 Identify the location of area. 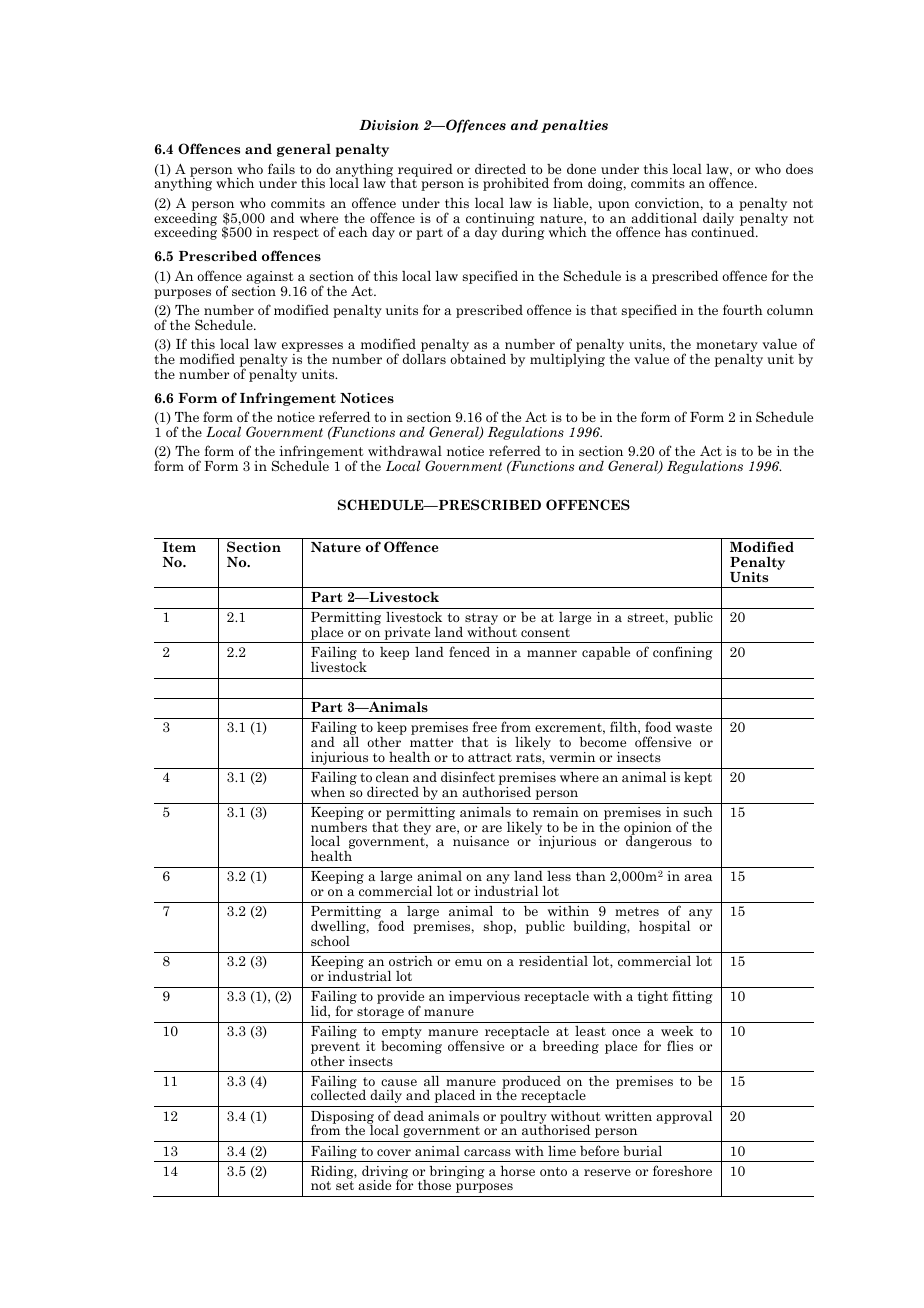
(698, 877).
